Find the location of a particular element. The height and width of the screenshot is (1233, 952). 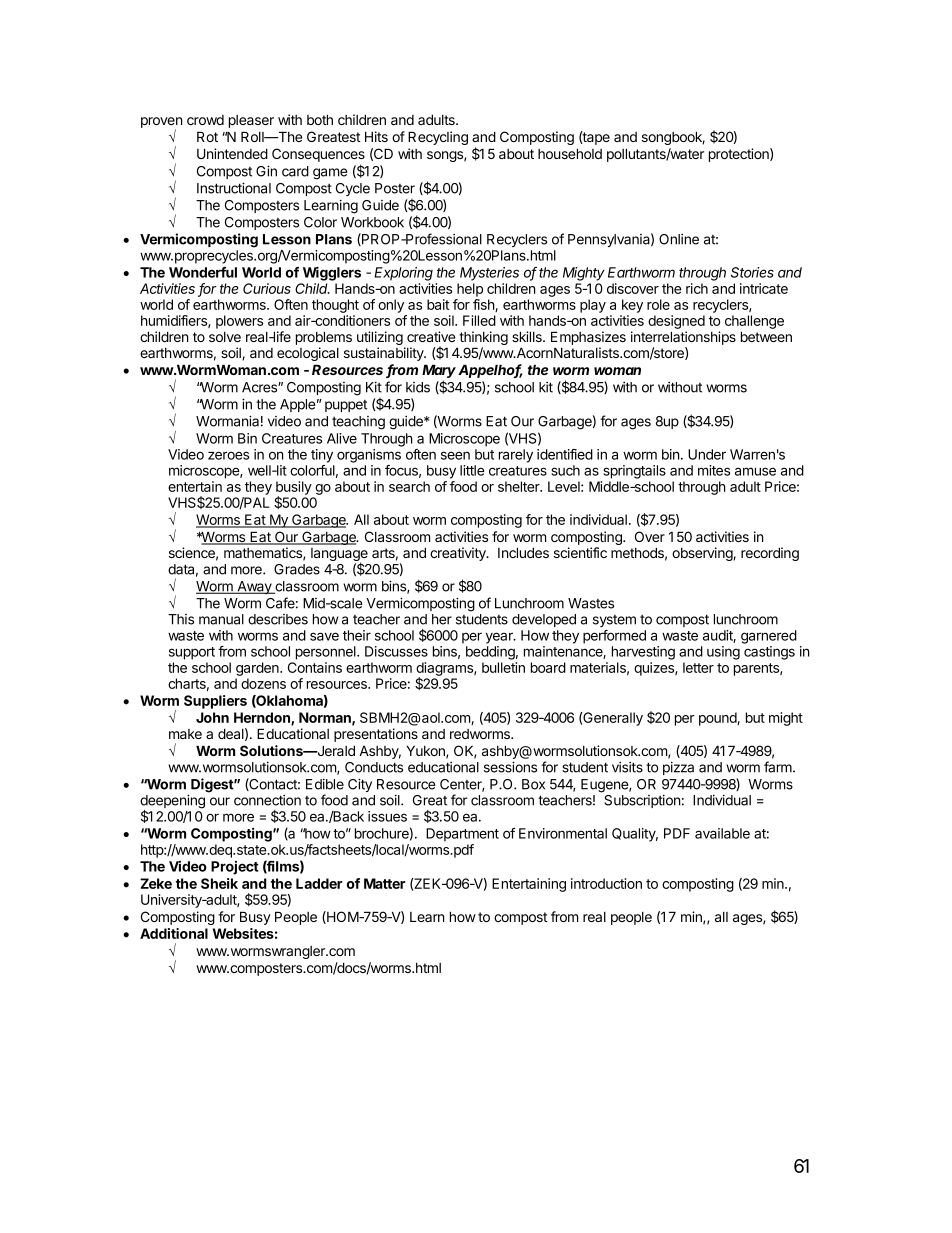

solve is located at coordinates (225, 337).
